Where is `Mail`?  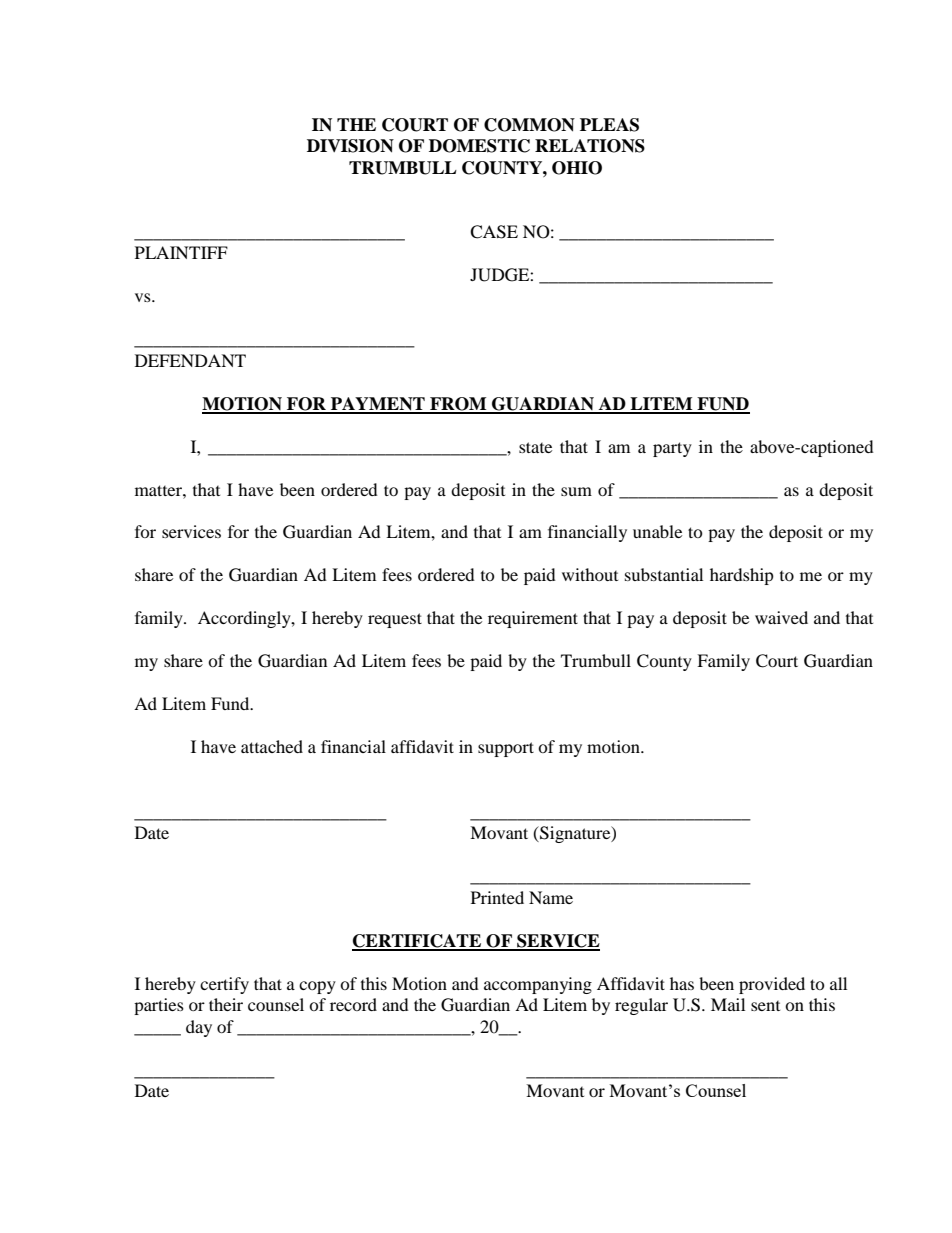 Mail is located at coordinates (728, 1004).
